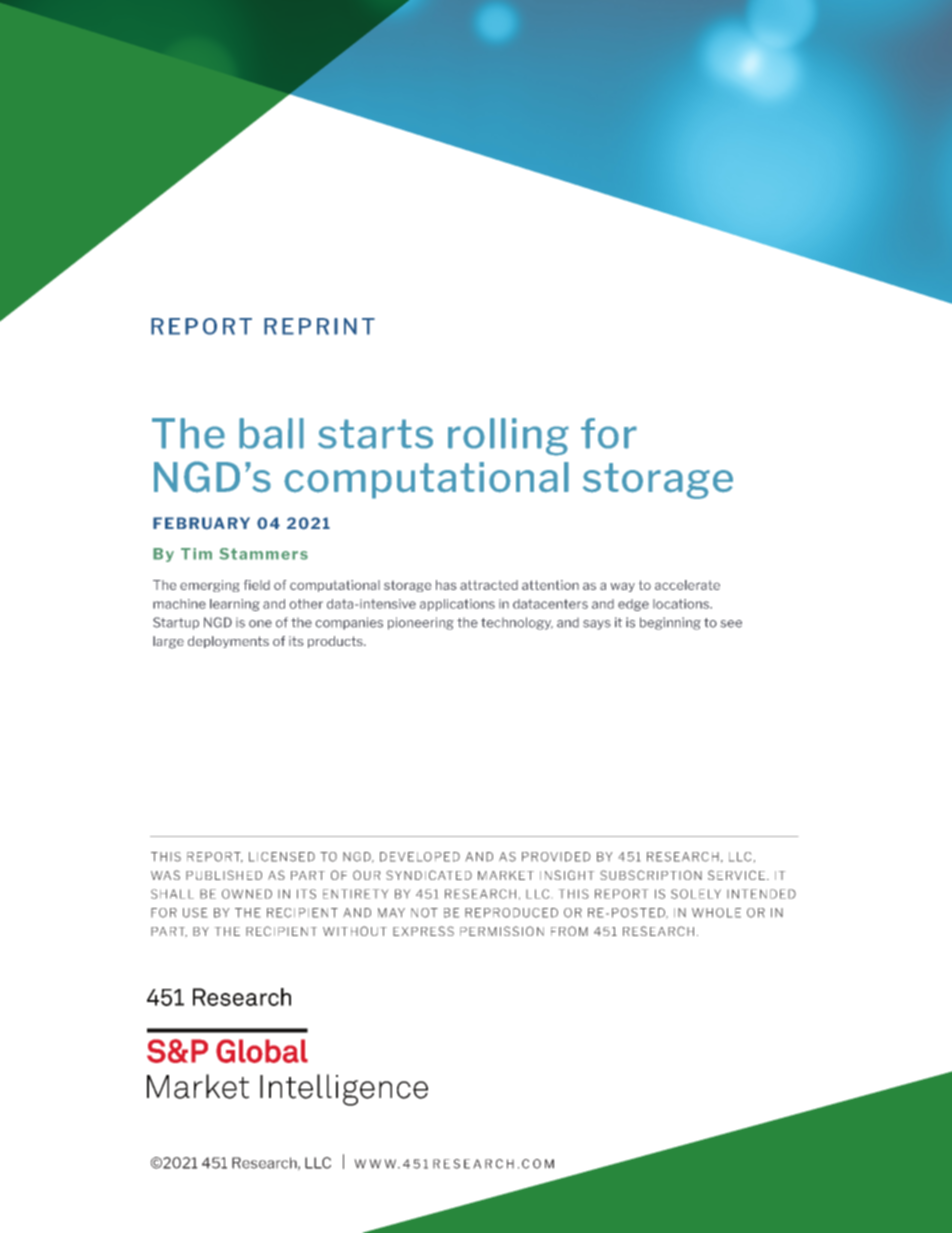  I want to click on OWNED, so click(247, 894).
